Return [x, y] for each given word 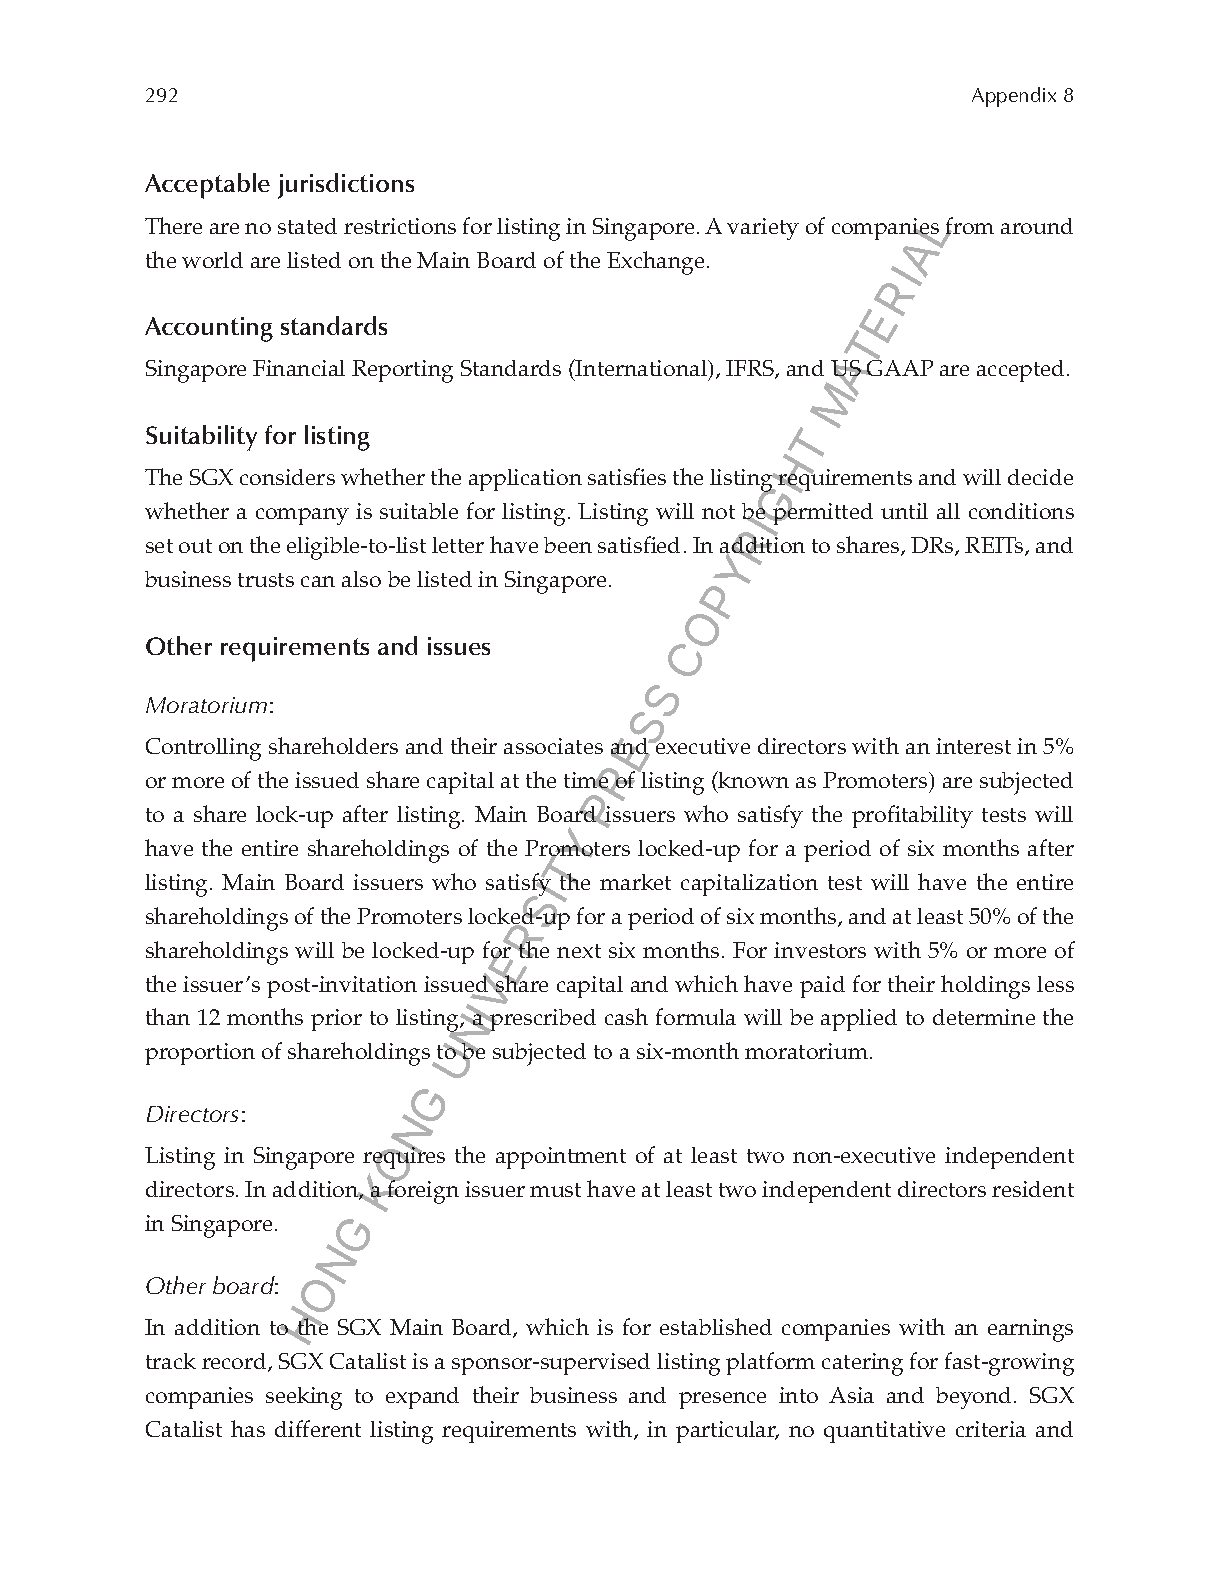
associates [553, 746]
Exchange [655, 263]
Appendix [1014, 97]
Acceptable [207, 186]
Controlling [203, 749]
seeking [304, 1398]
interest [973, 746]
